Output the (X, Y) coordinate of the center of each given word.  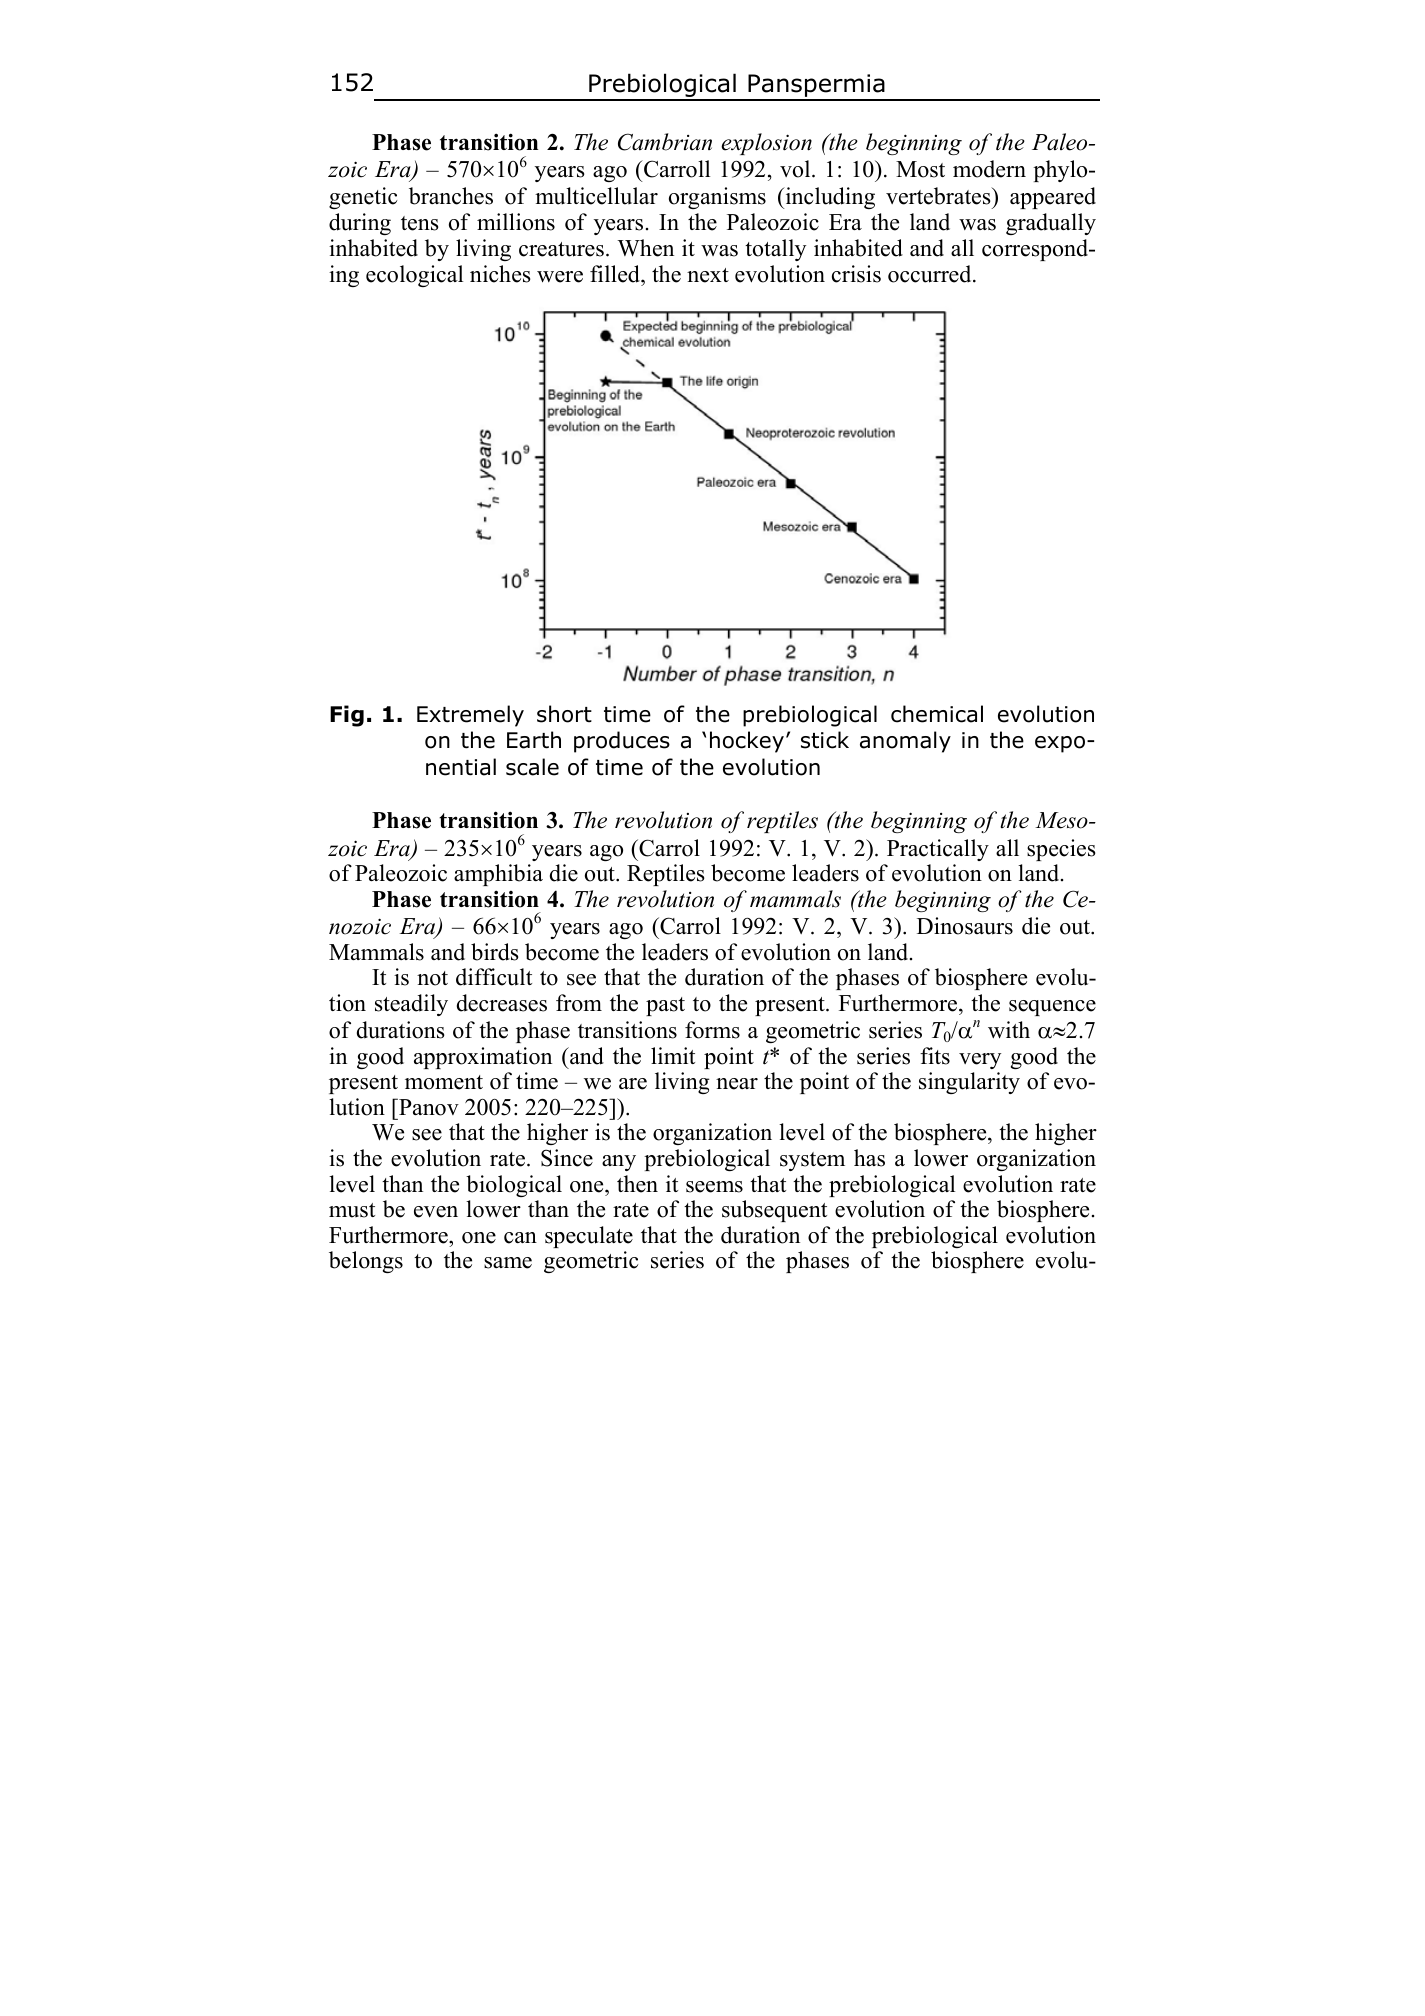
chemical (937, 714)
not (432, 978)
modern (989, 169)
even (436, 1212)
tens (420, 223)
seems (714, 1187)
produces (622, 742)
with (1009, 1030)
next (708, 275)
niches (500, 274)
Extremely (470, 716)
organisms (717, 198)
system (812, 1161)
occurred (931, 274)
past (665, 1006)
